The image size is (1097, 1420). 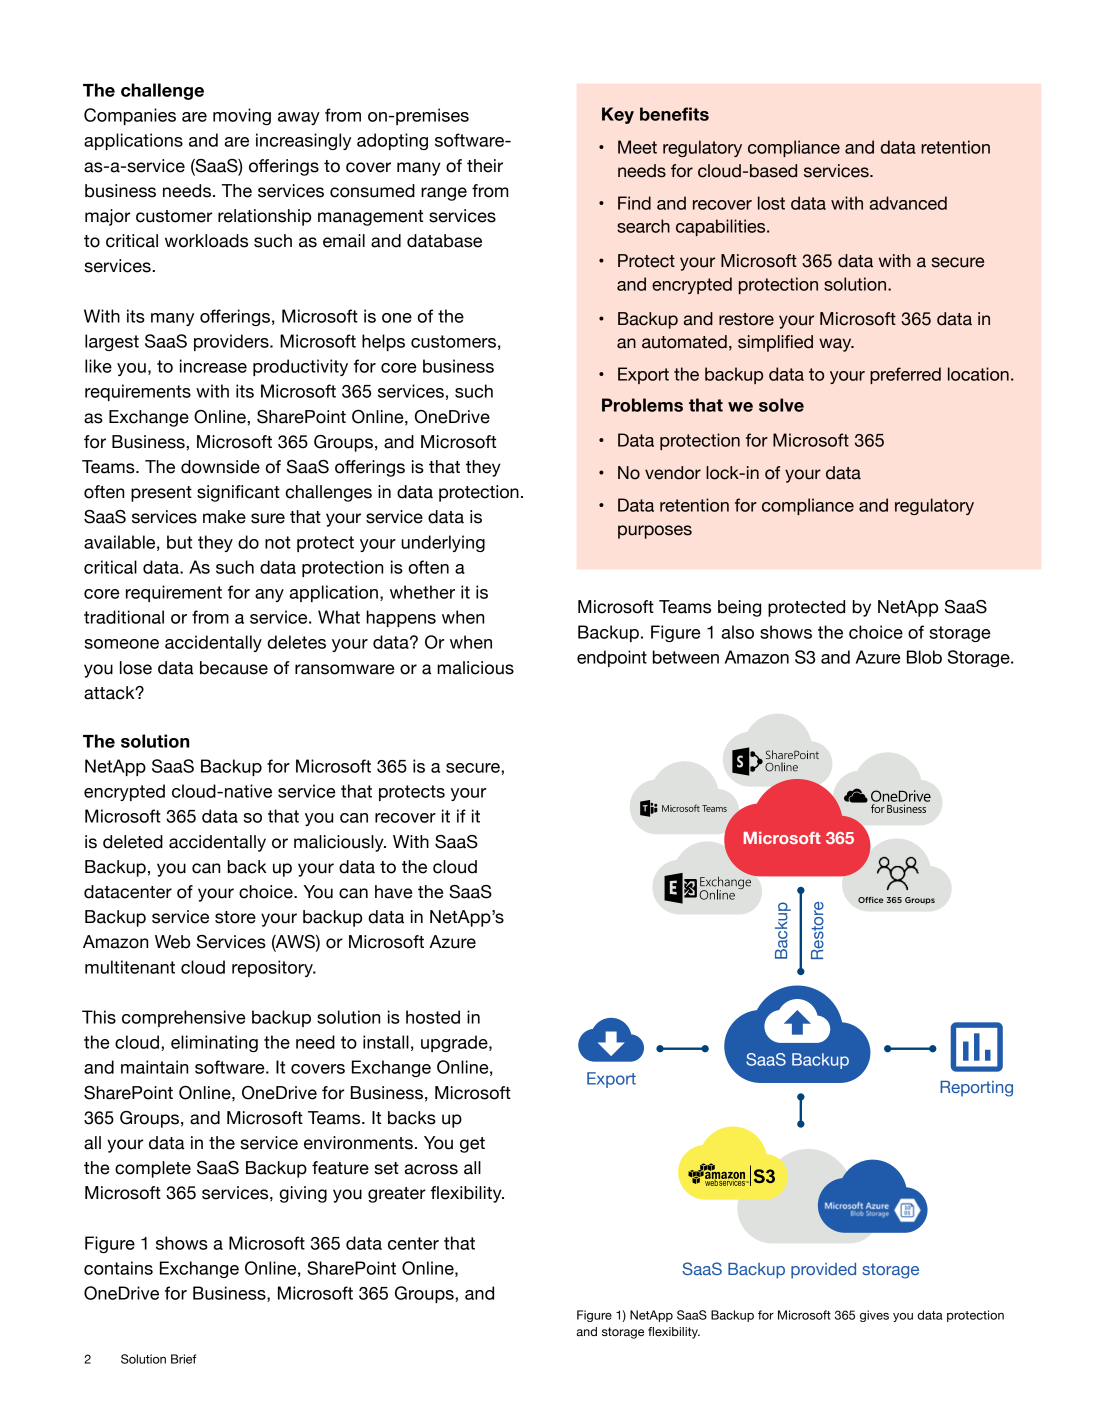 I want to click on Brief, so click(x=183, y=1359).
